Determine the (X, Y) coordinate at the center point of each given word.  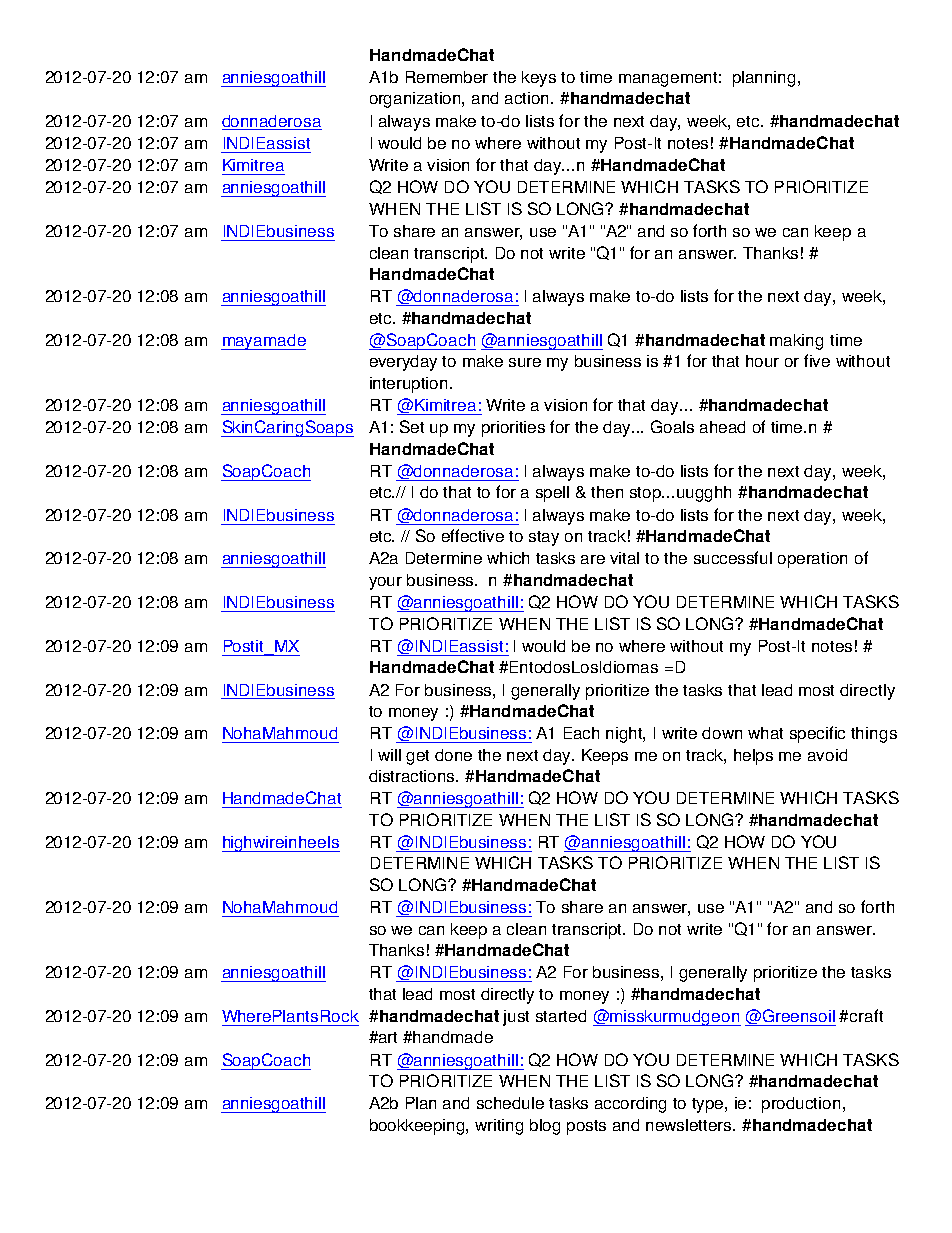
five (817, 360)
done (453, 755)
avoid (827, 755)
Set (412, 426)
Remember (447, 77)
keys (539, 79)
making (796, 342)
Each (581, 733)
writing (499, 1127)
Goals (672, 426)
